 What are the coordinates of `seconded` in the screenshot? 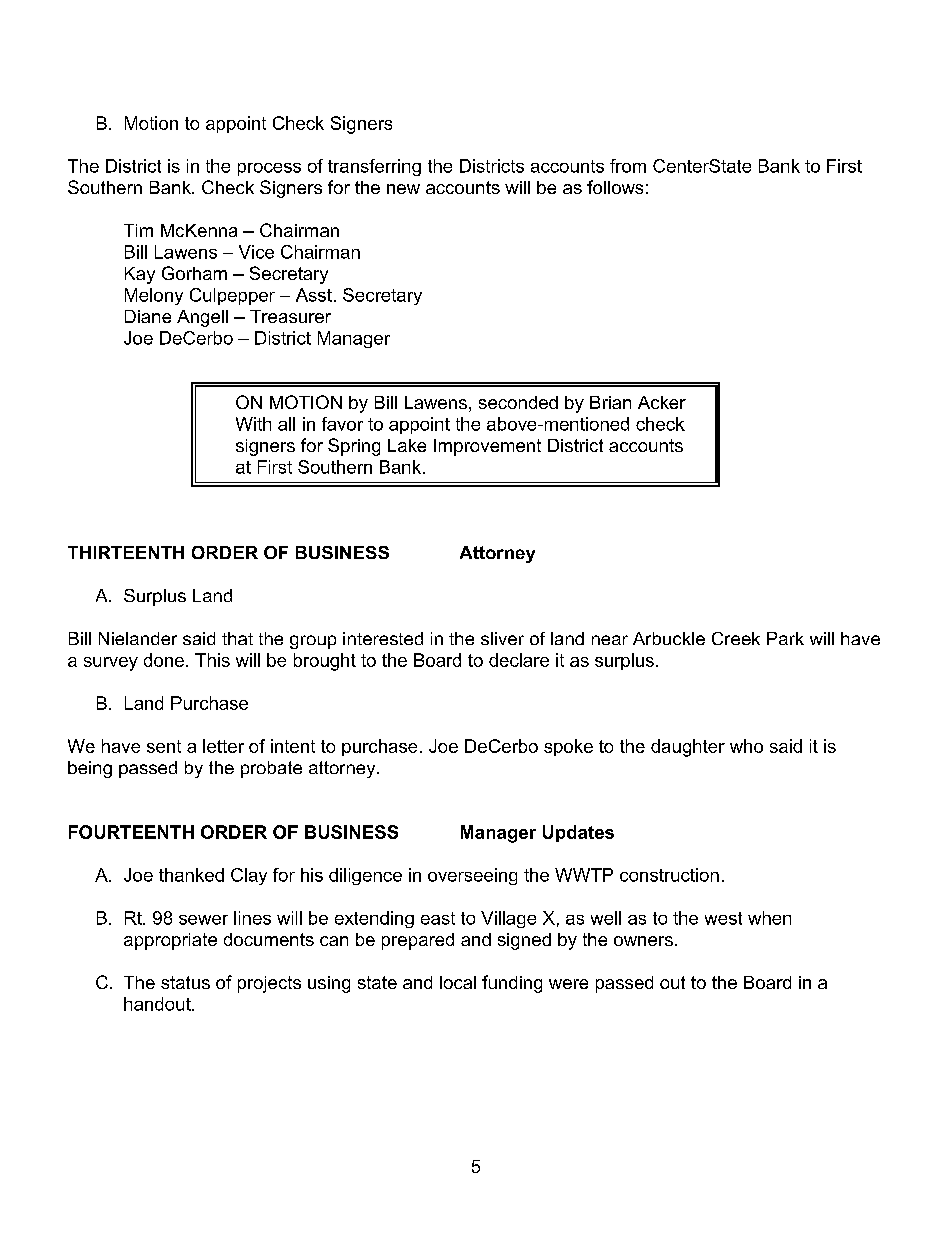 It's located at (518, 402).
